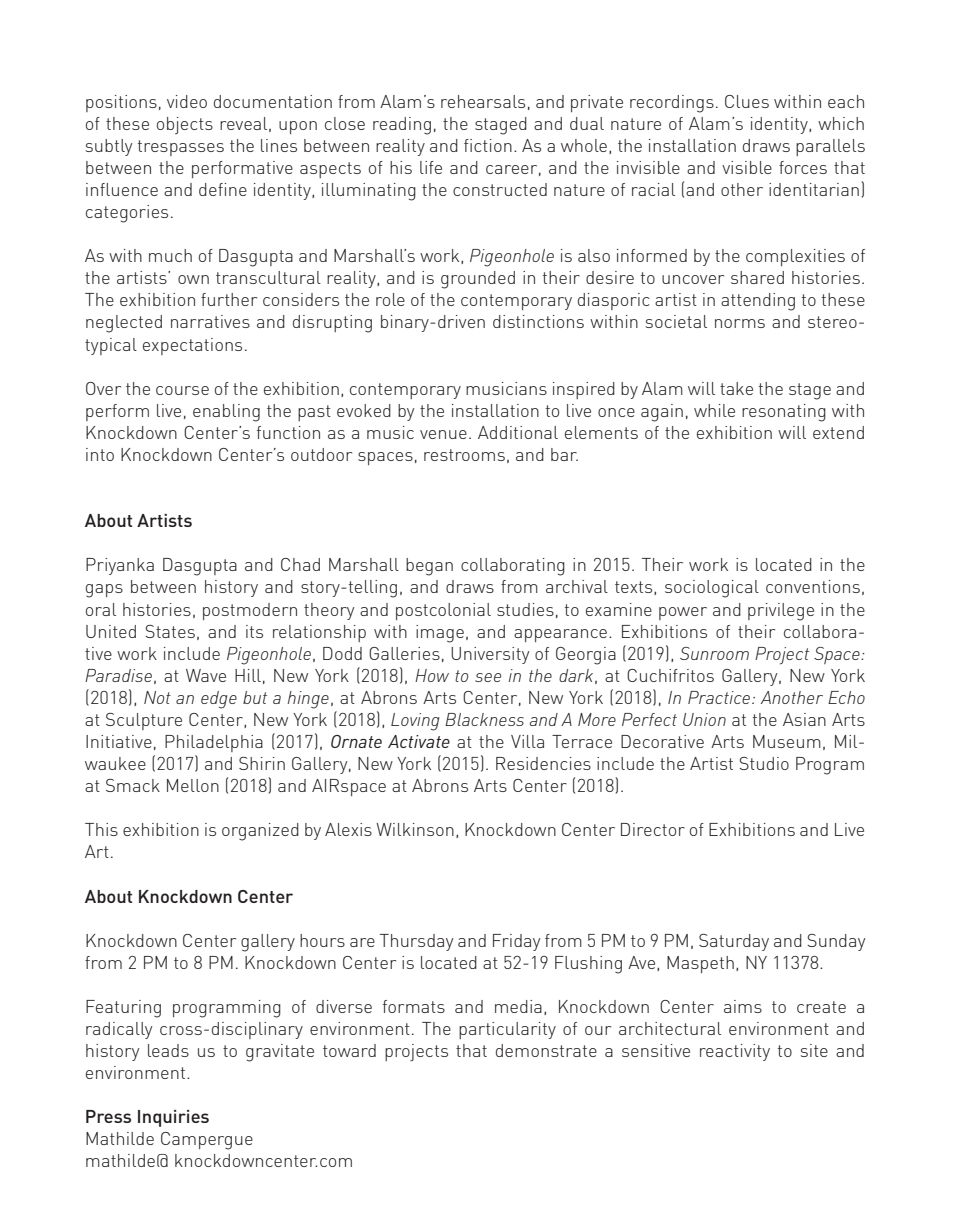 The width and height of the screenshot is (955, 1232). Describe the element at coordinates (260, 832) in the screenshot. I see `organized` at that location.
